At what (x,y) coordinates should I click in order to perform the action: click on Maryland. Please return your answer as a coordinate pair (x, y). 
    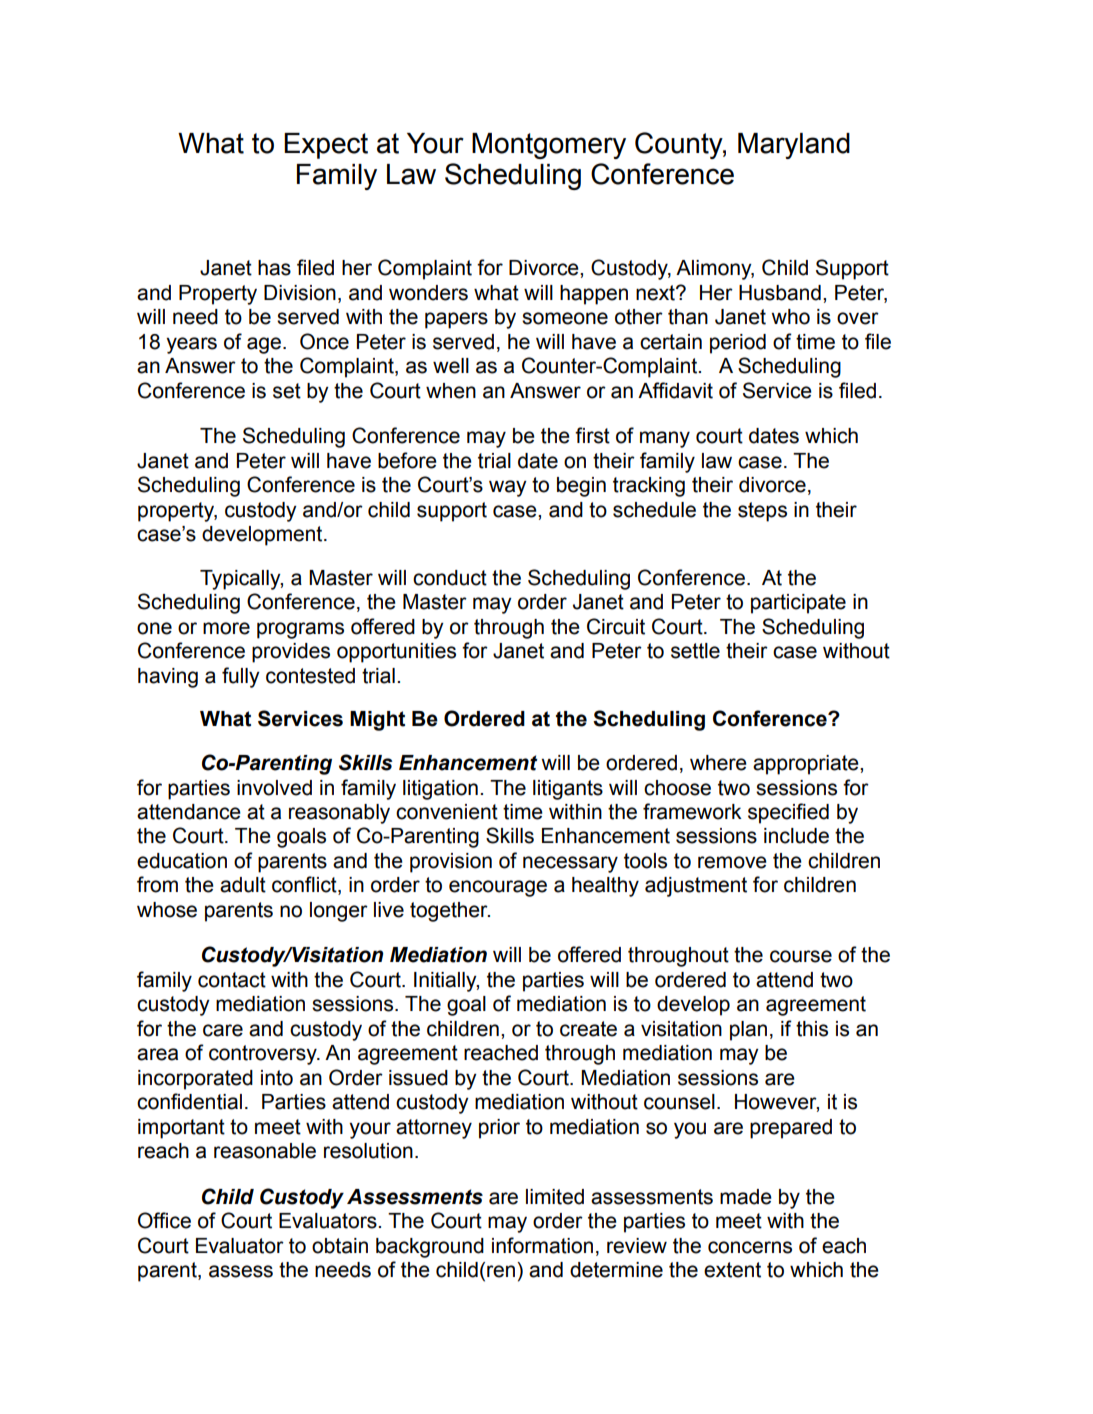
    Looking at the image, I should click on (794, 146).
